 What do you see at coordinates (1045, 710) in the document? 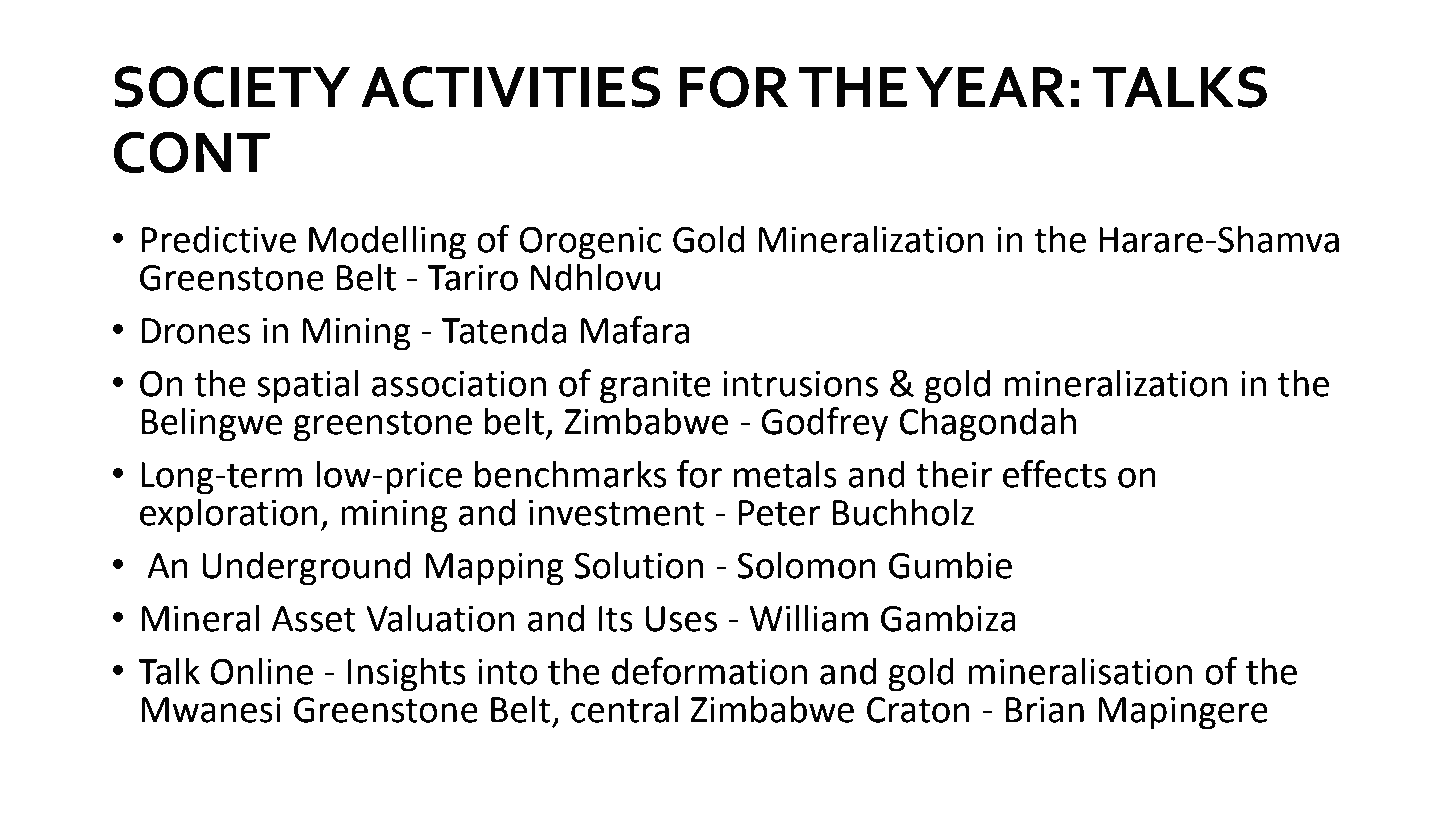
I see `Brian` at bounding box center [1045, 710].
